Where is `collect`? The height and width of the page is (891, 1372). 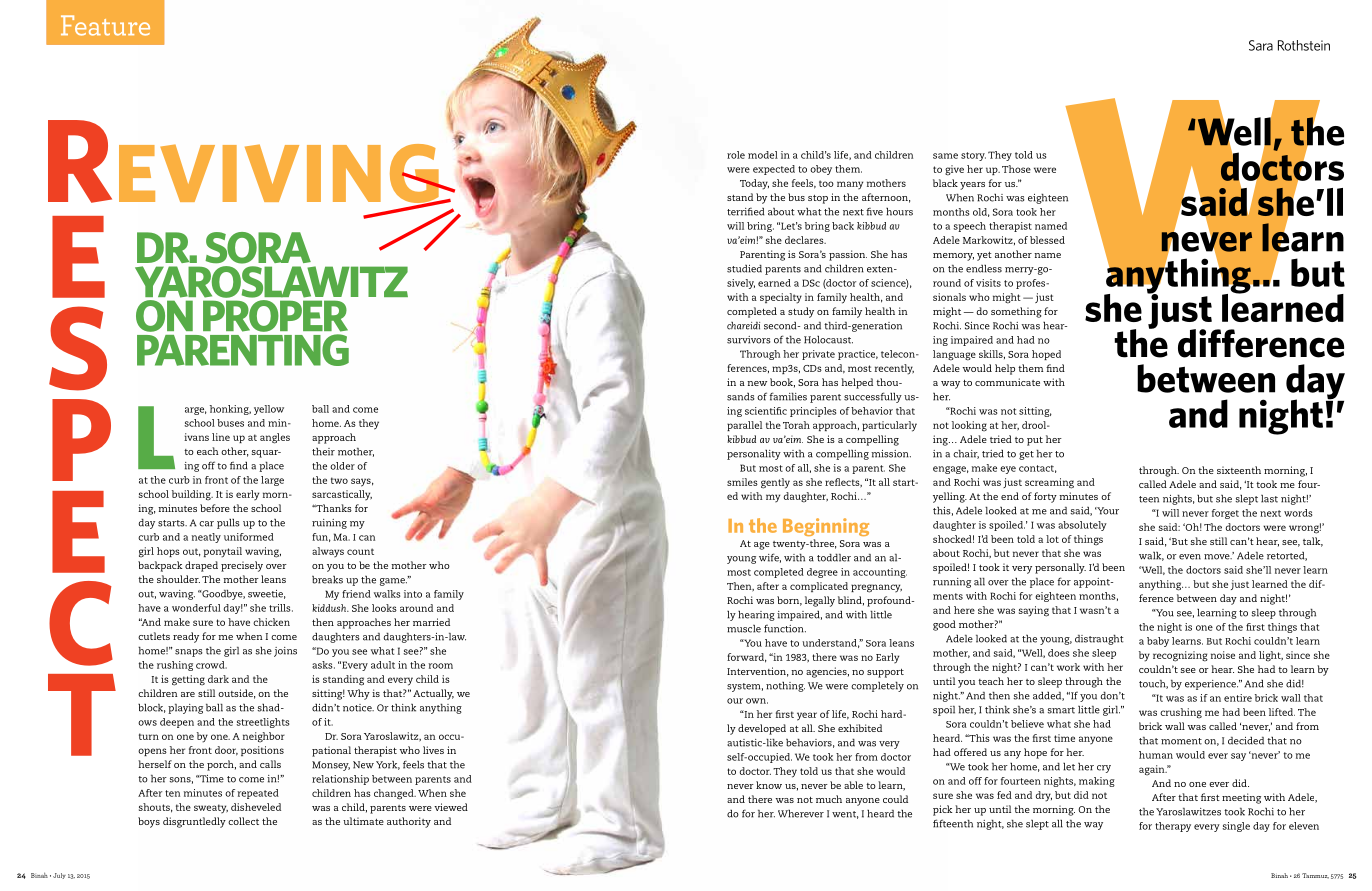 collect is located at coordinates (243, 821).
